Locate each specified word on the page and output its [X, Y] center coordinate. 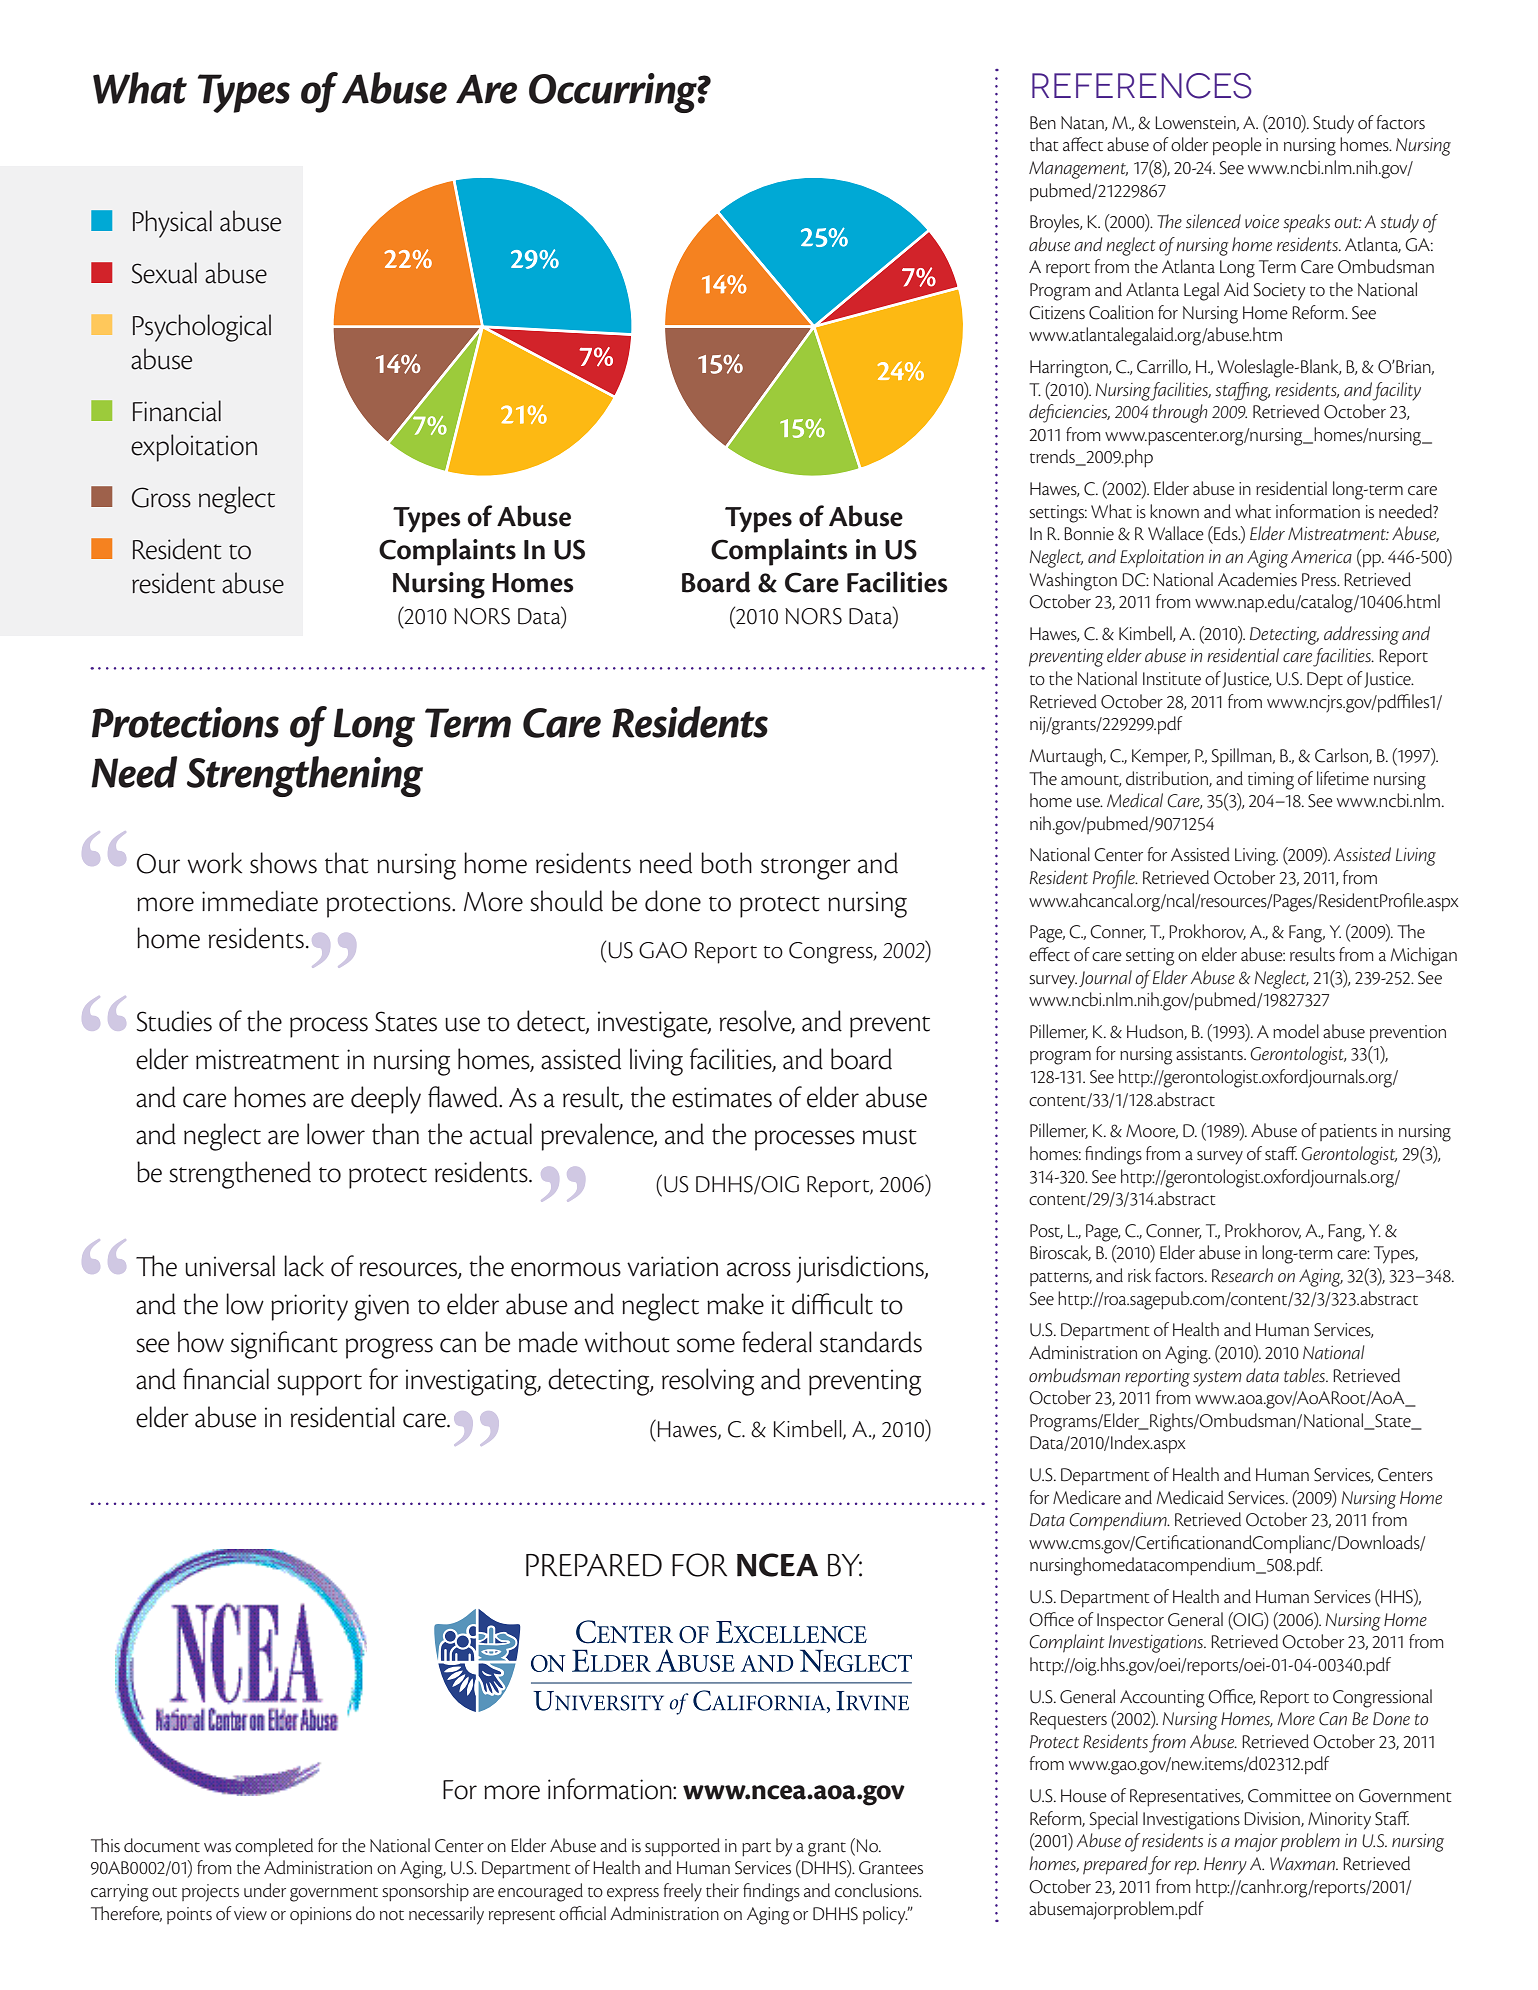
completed [274, 1847]
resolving [708, 1382]
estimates [722, 1097]
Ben [1043, 123]
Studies [174, 1021]
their [722, 1890]
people [1237, 146]
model [1296, 1031]
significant [284, 1345]
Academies [1257, 579]
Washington [1073, 581]
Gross [161, 497]
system [1217, 1379]
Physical [172, 224]
